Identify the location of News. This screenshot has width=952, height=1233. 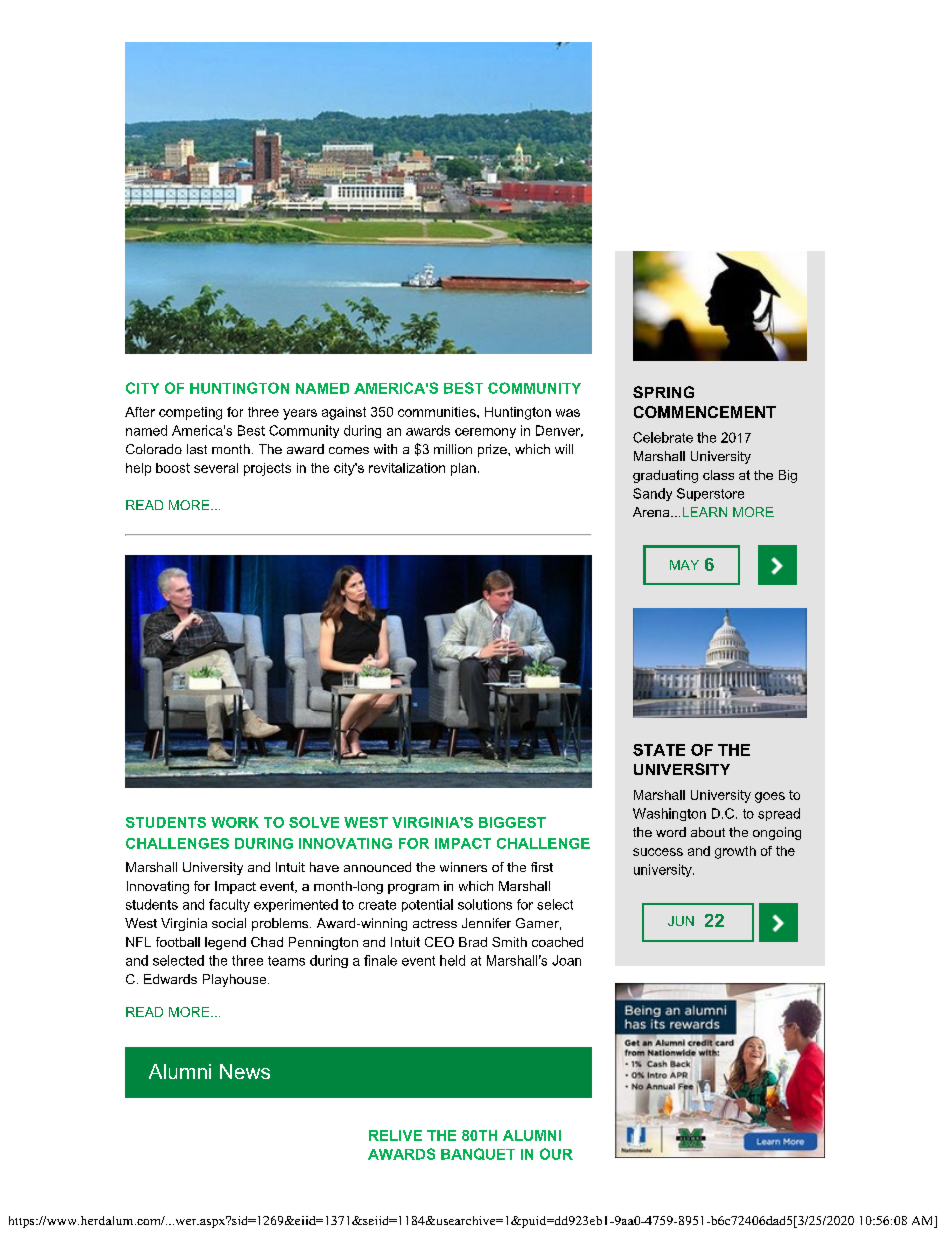
(245, 1071).
